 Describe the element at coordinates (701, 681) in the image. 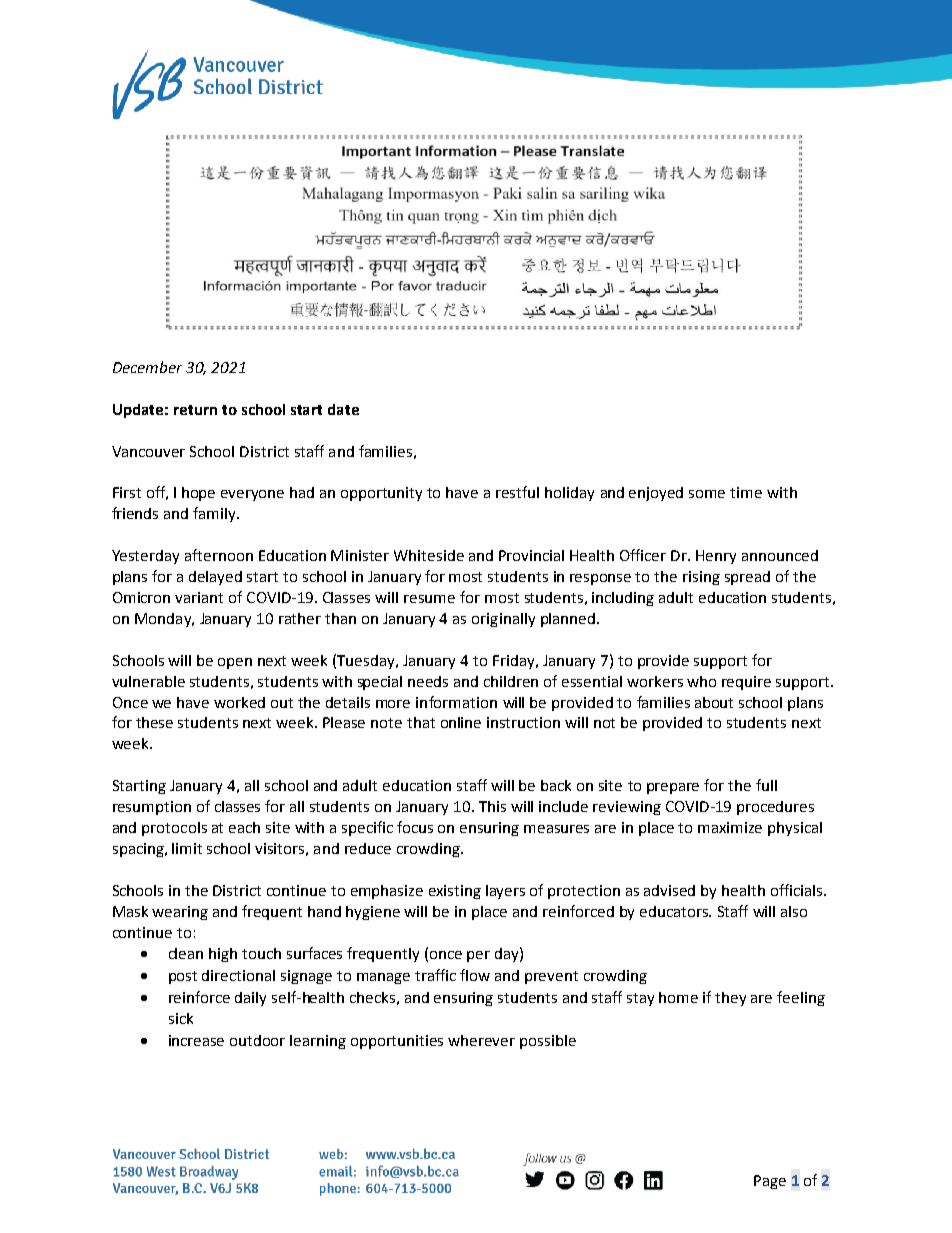

I see `who` at that location.
